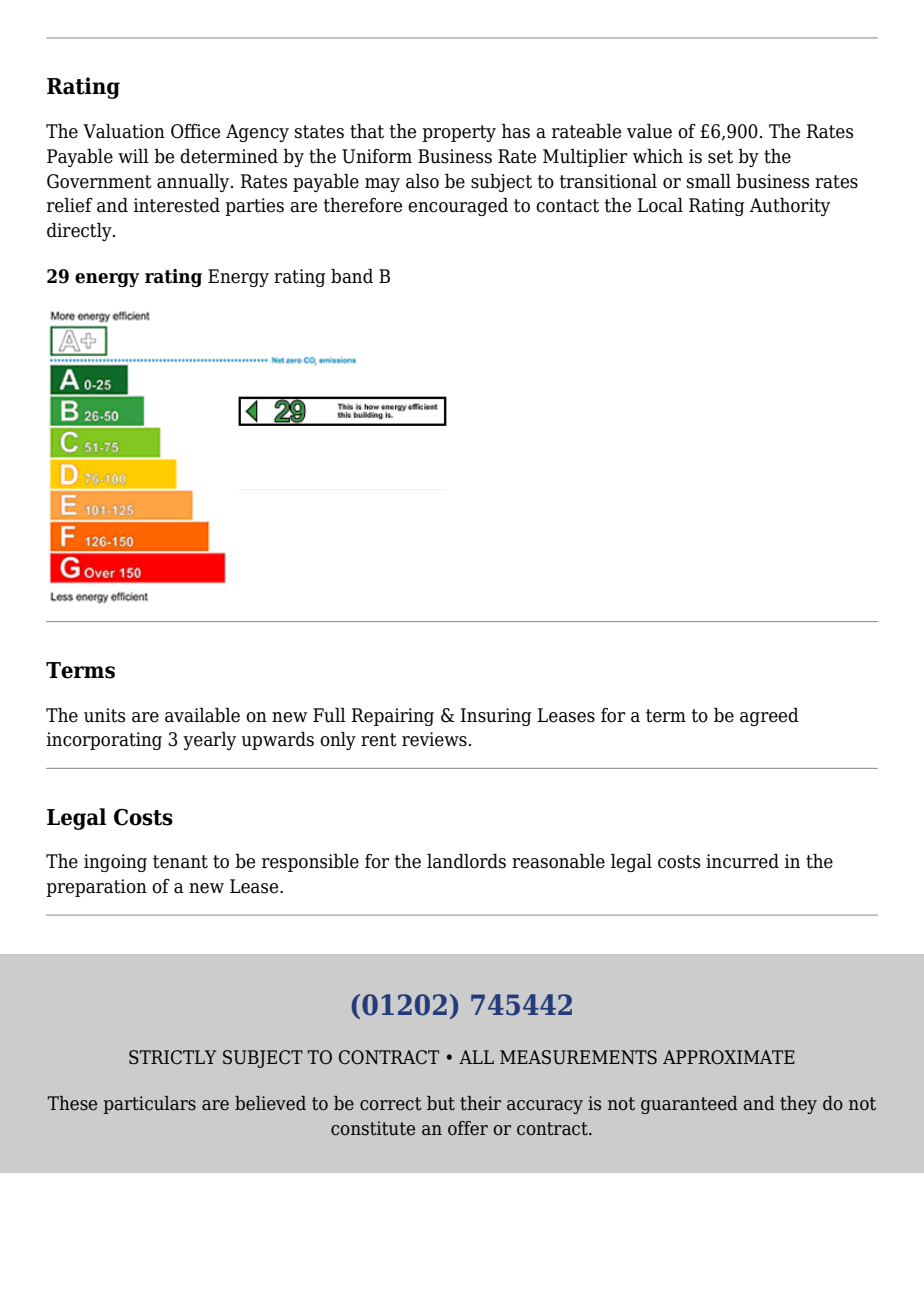 This image has height=1308, width=924. Describe the element at coordinates (422, 181) in the image. I see `also` at that location.
